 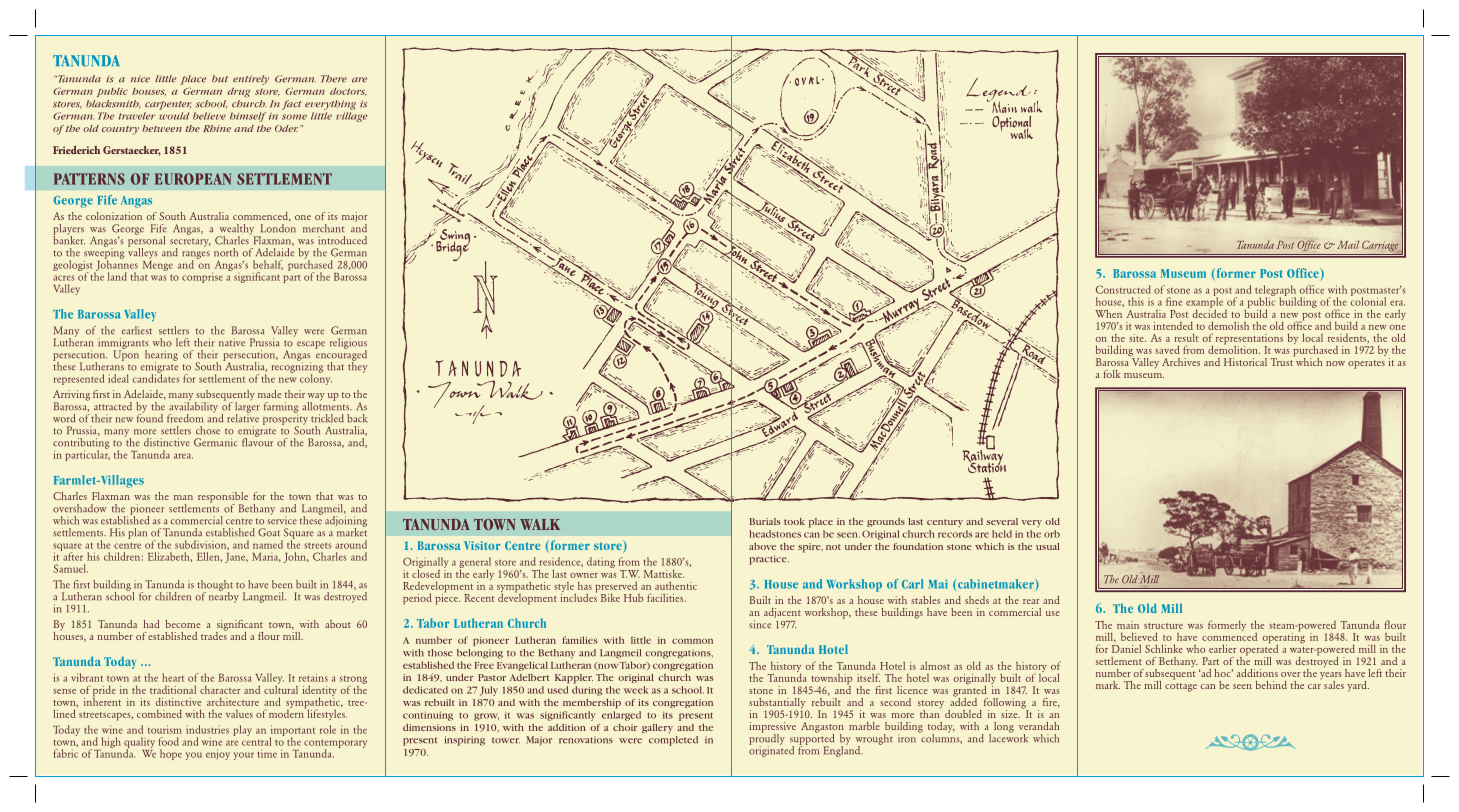 I want to click on drug, so click(x=239, y=93).
